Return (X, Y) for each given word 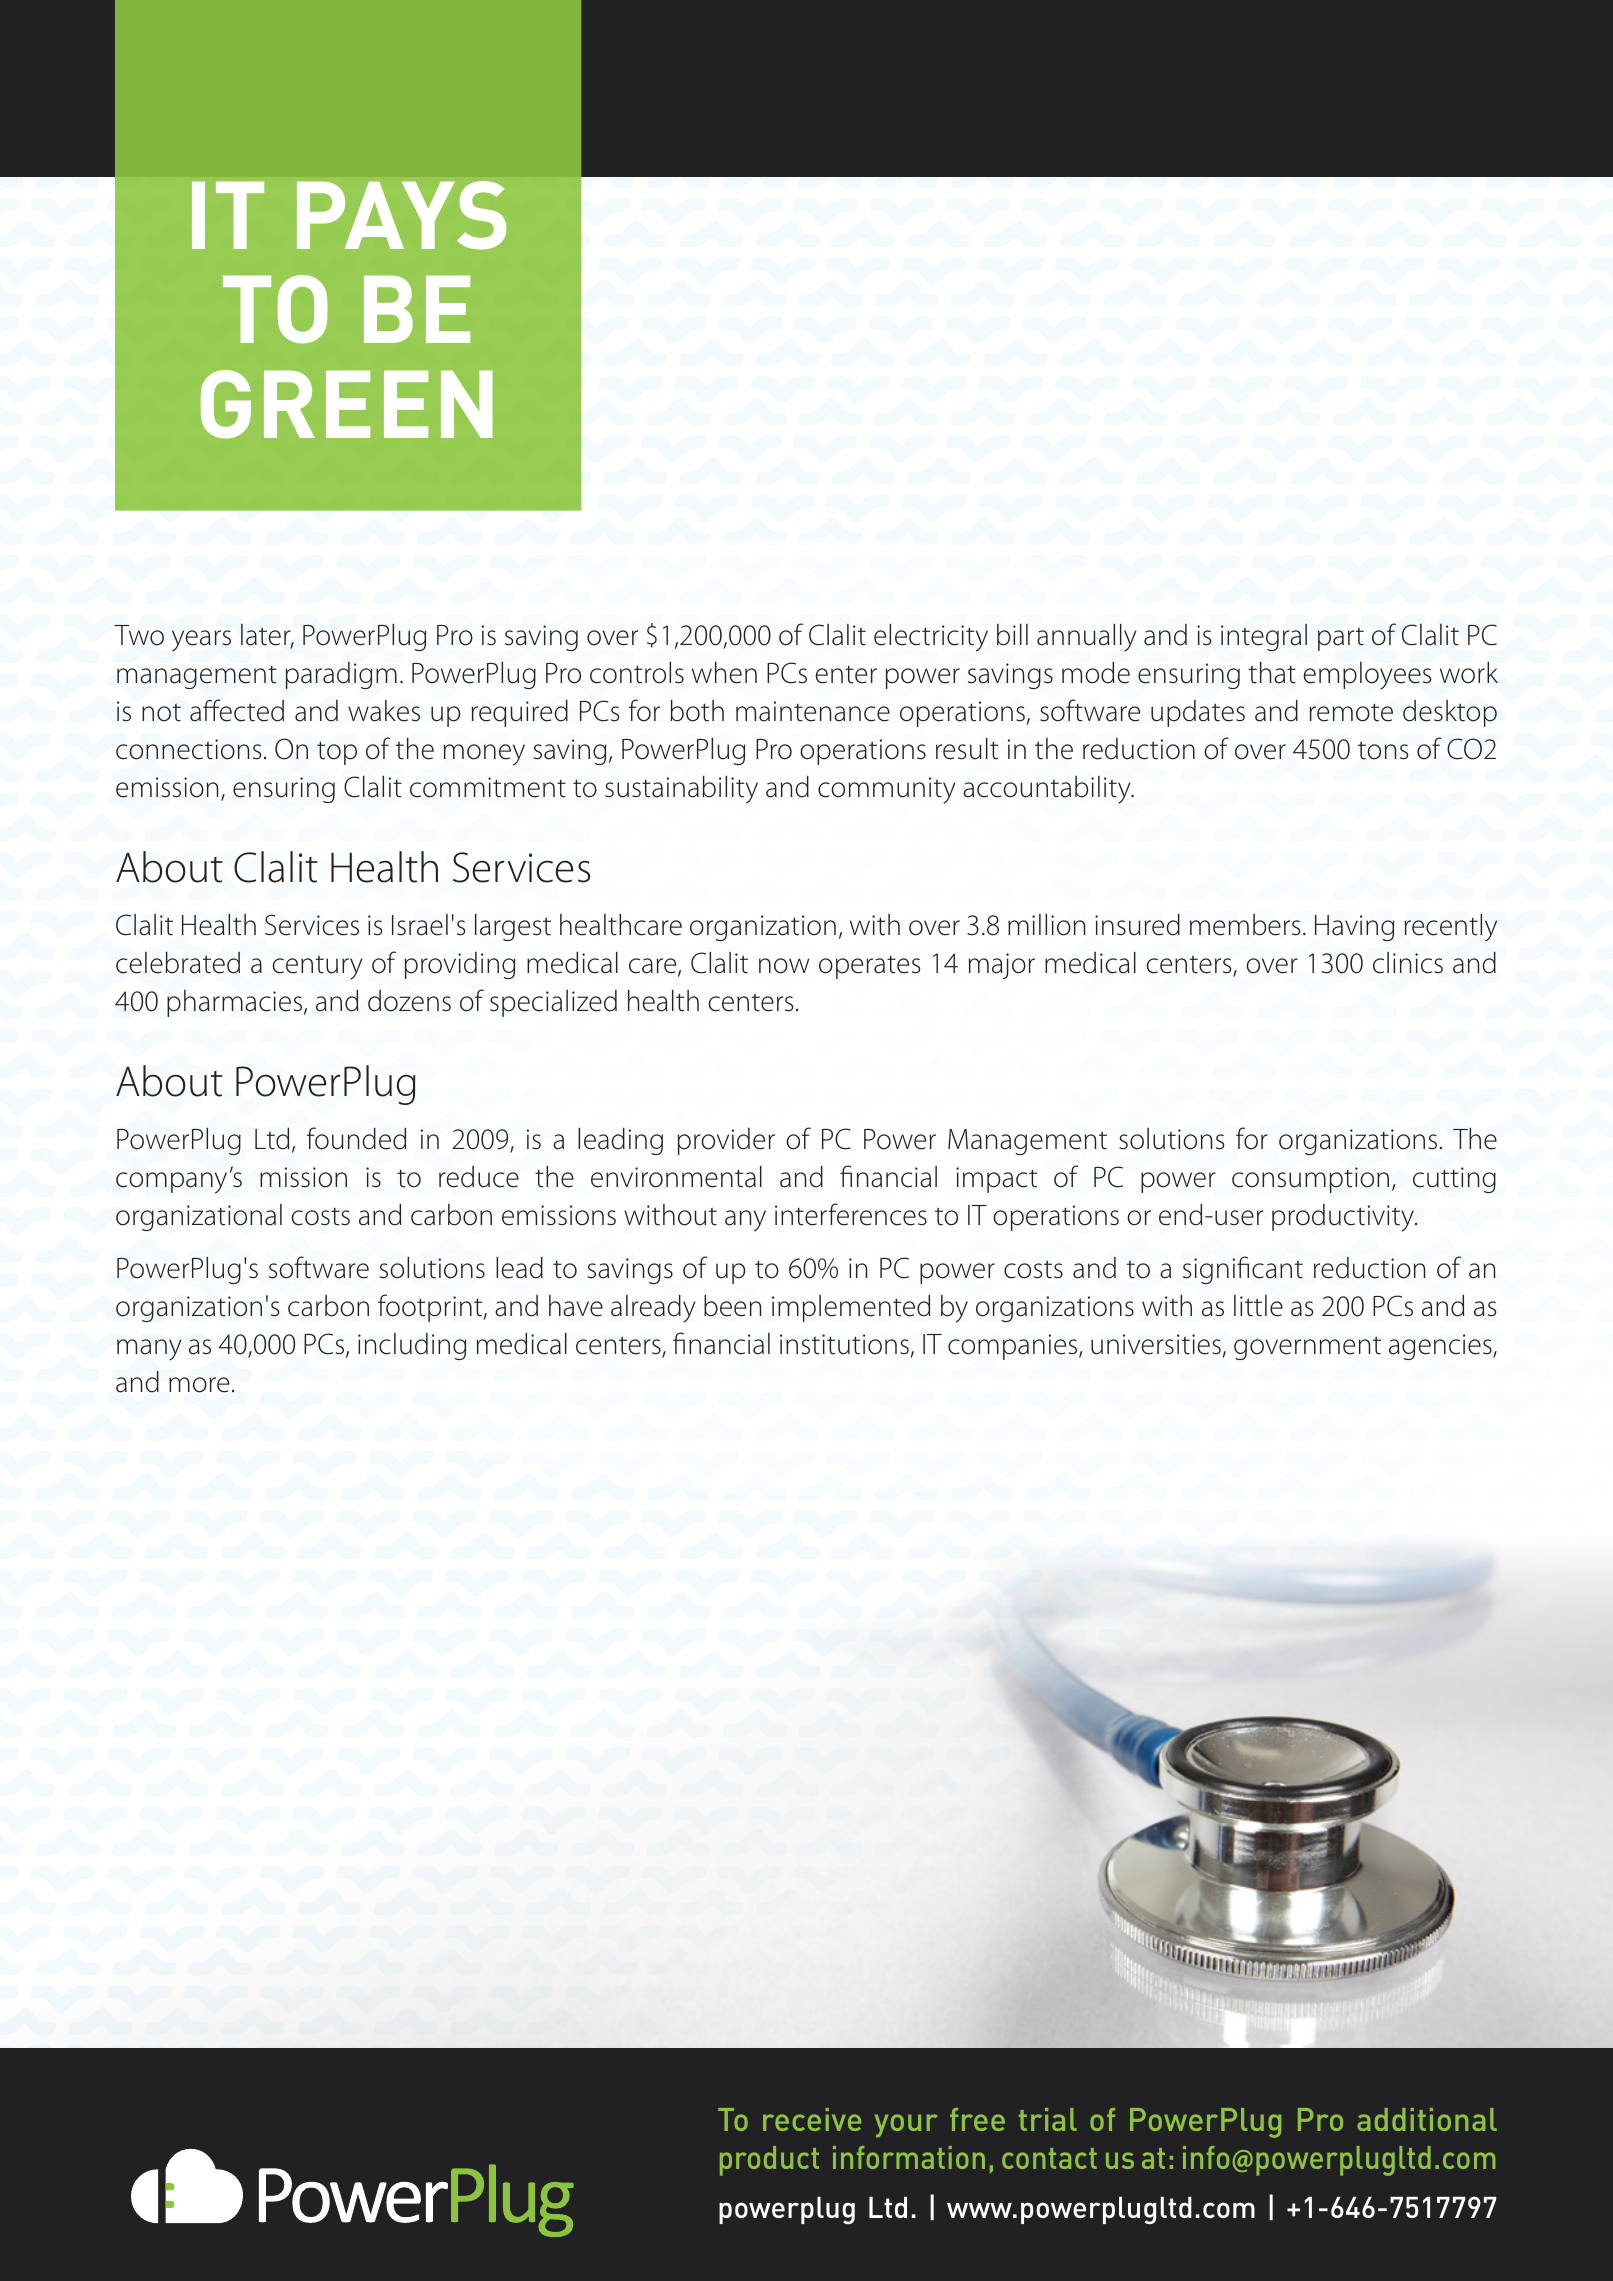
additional (1427, 2119)
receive (812, 2119)
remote (1351, 712)
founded (356, 1138)
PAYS (401, 215)
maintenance (813, 711)
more (199, 1385)
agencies (1441, 1347)
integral (1264, 637)
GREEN (347, 404)
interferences (851, 1214)
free (977, 2119)
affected (237, 710)
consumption (1310, 1180)
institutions (844, 1344)
